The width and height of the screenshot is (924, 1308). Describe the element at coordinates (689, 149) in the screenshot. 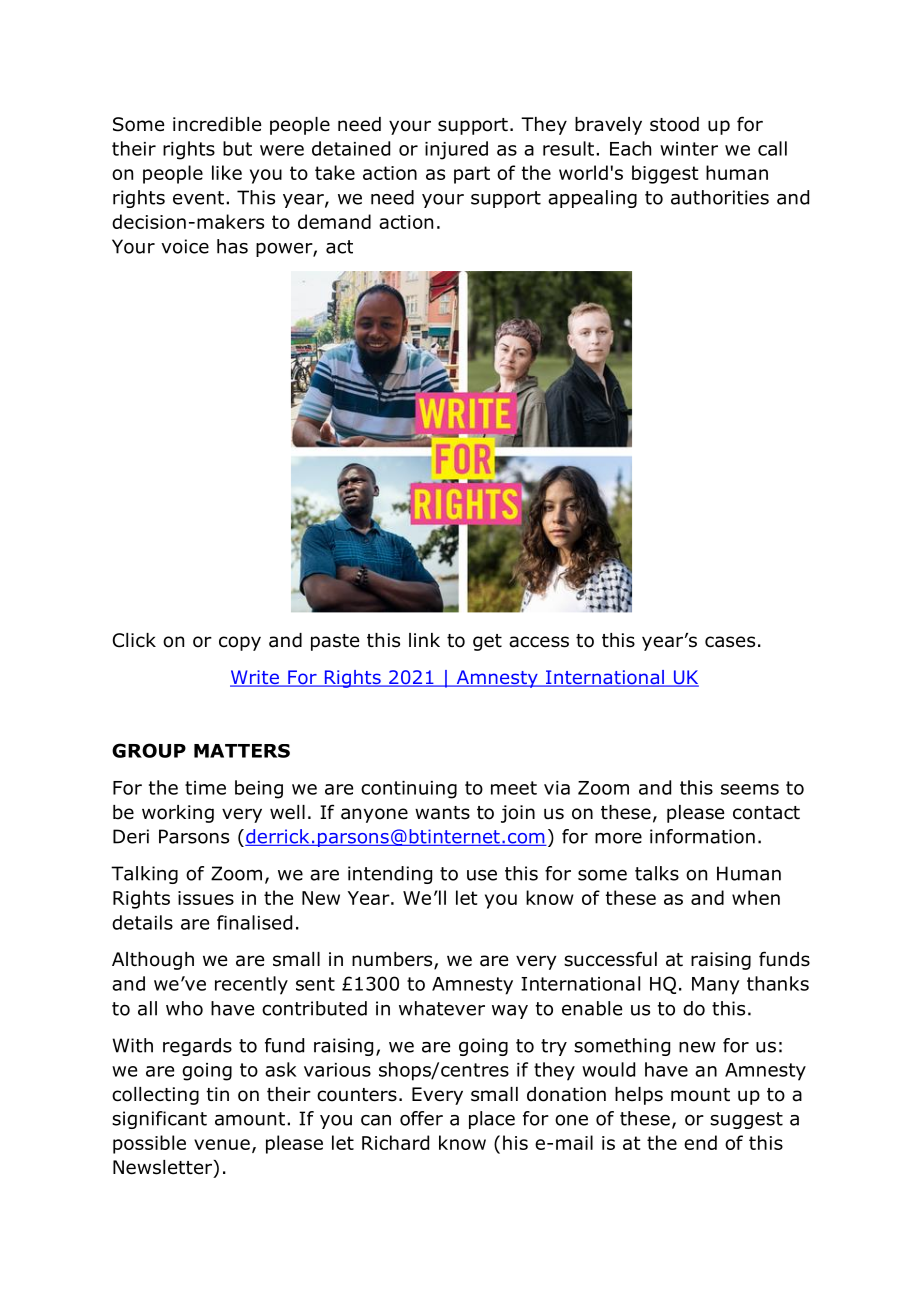

I see `winter` at that location.
